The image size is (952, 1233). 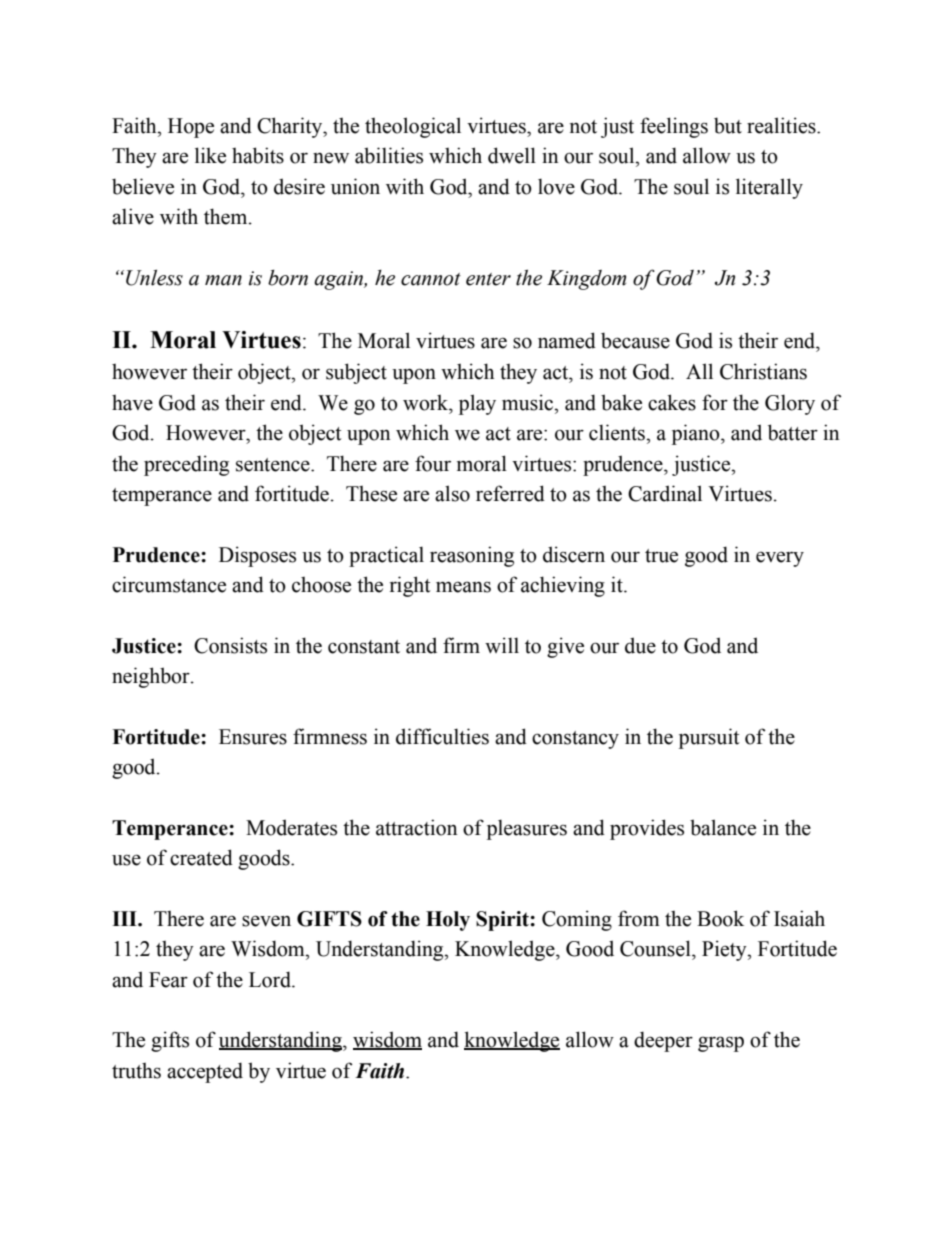 I want to click on man, so click(x=223, y=280).
